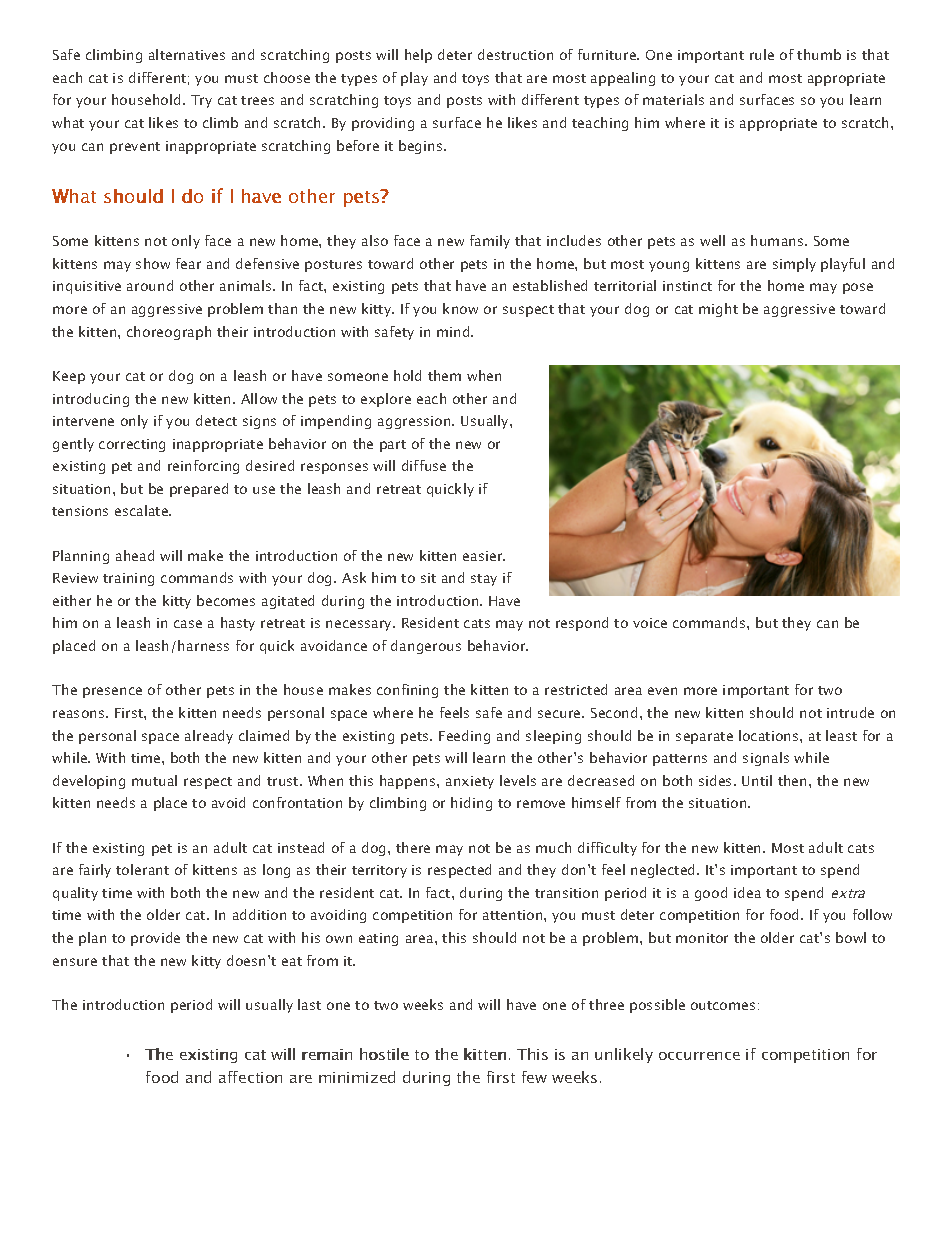  I want to click on hiding, so click(471, 804).
